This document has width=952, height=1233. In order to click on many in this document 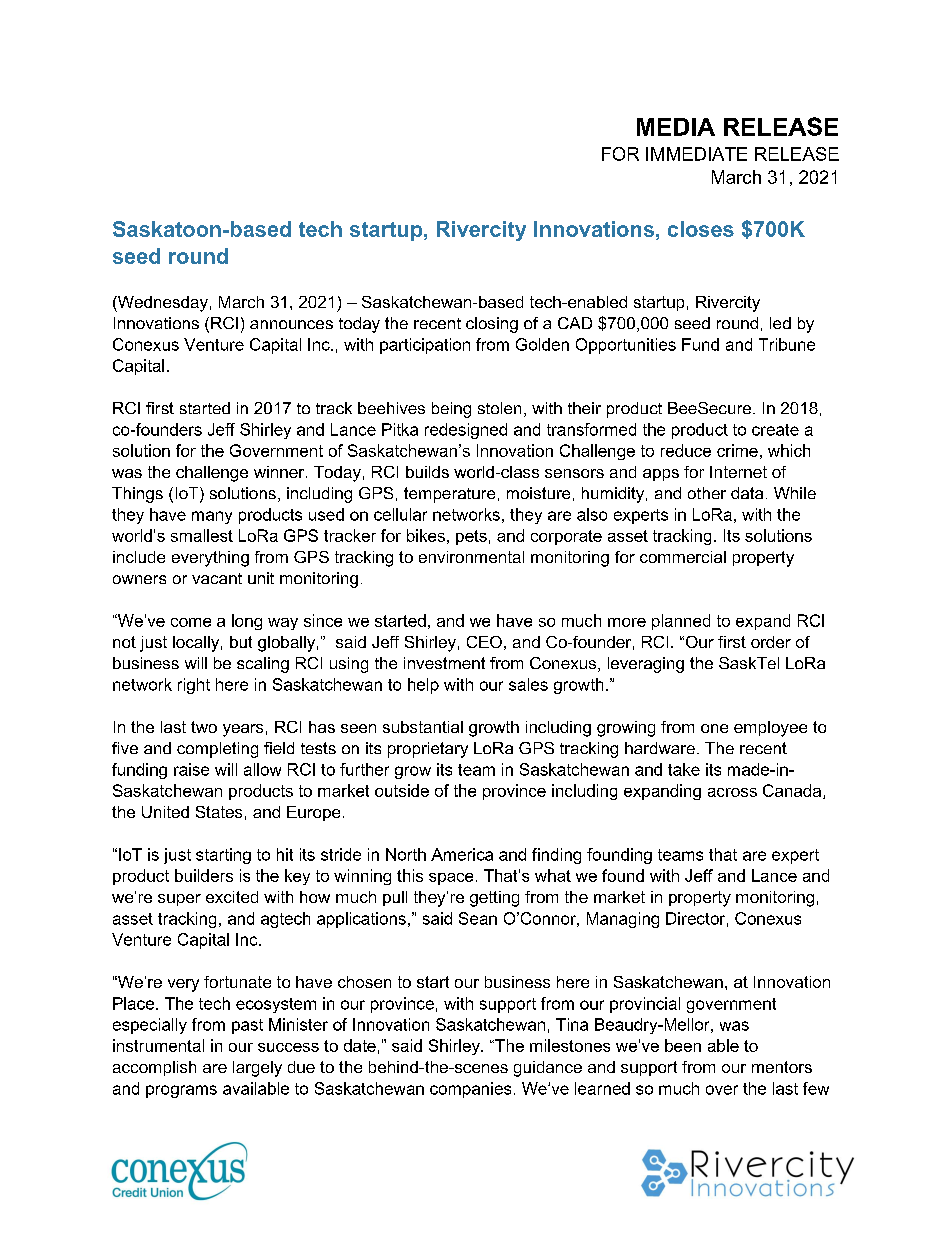, I will do `click(212, 517)`.
